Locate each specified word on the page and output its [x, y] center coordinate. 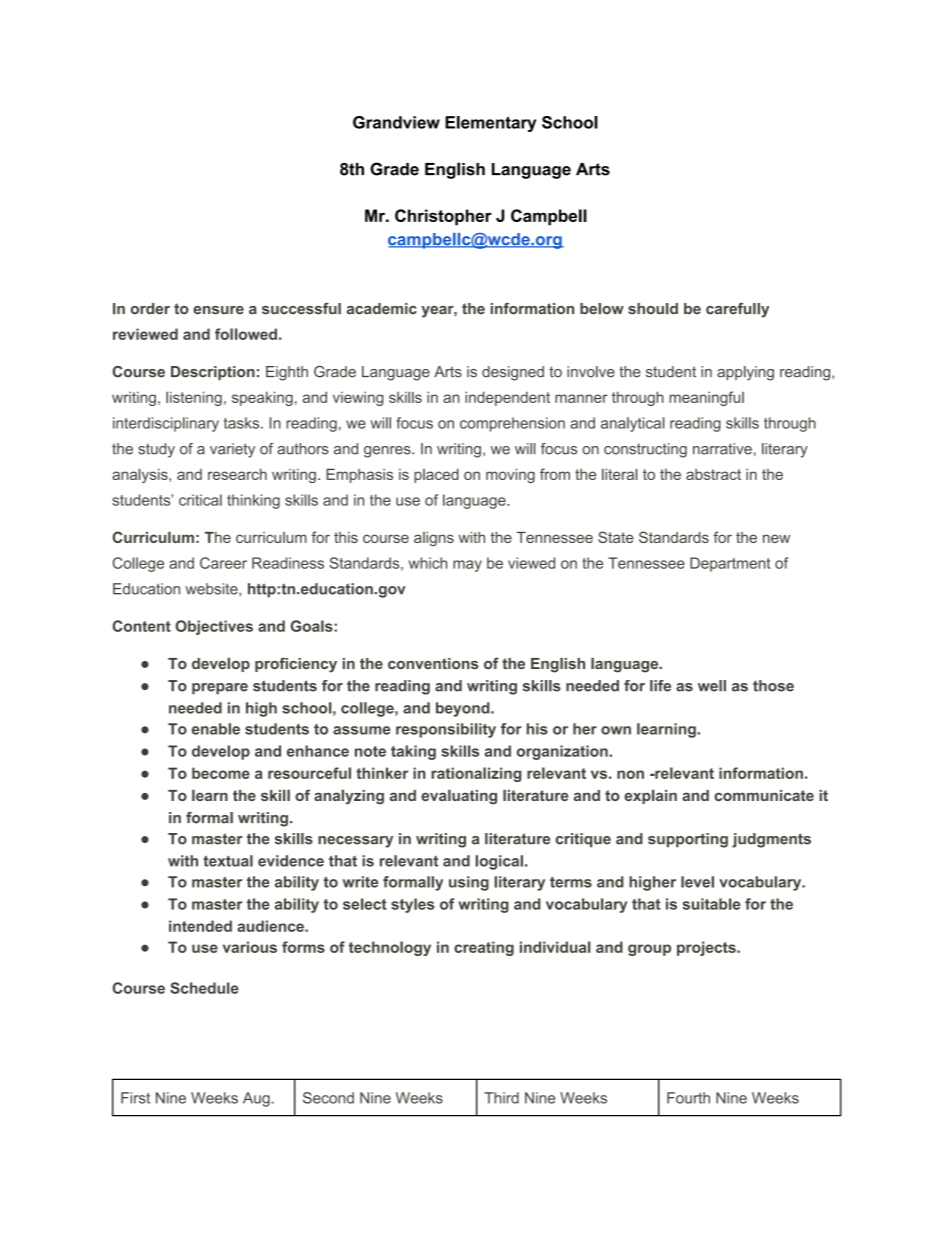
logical [499, 862]
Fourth [688, 1098]
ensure [218, 310]
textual [228, 861]
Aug [257, 1099]
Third [501, 1098]
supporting [688, 840]
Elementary [490, 124]
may [467, 566]
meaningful [706, 398]
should [653, 309]
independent [507, 398]
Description [213, 373]
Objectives [214, 627]
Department [730, 564]
